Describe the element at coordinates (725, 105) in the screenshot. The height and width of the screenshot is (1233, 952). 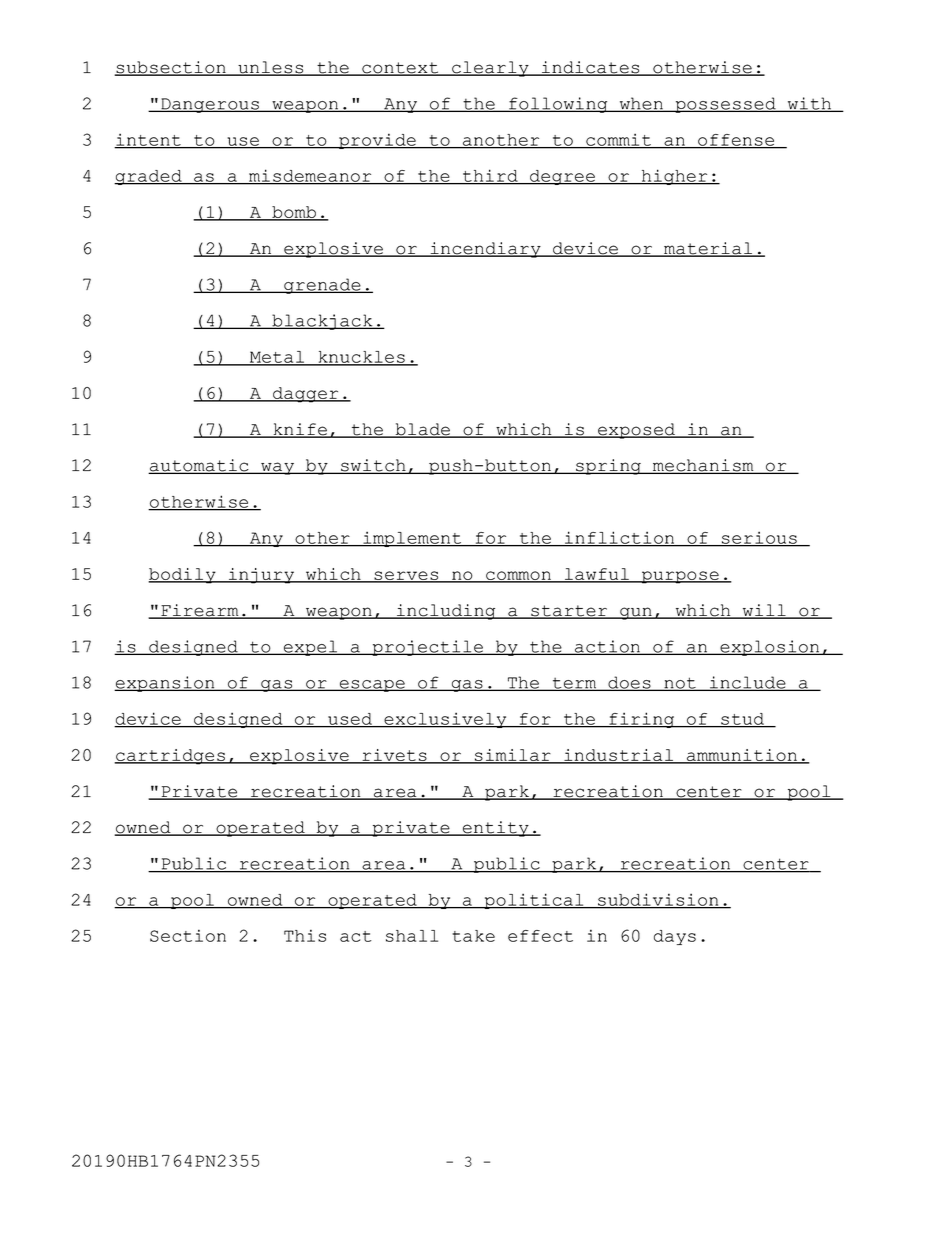
I see `possessed` at that location.
